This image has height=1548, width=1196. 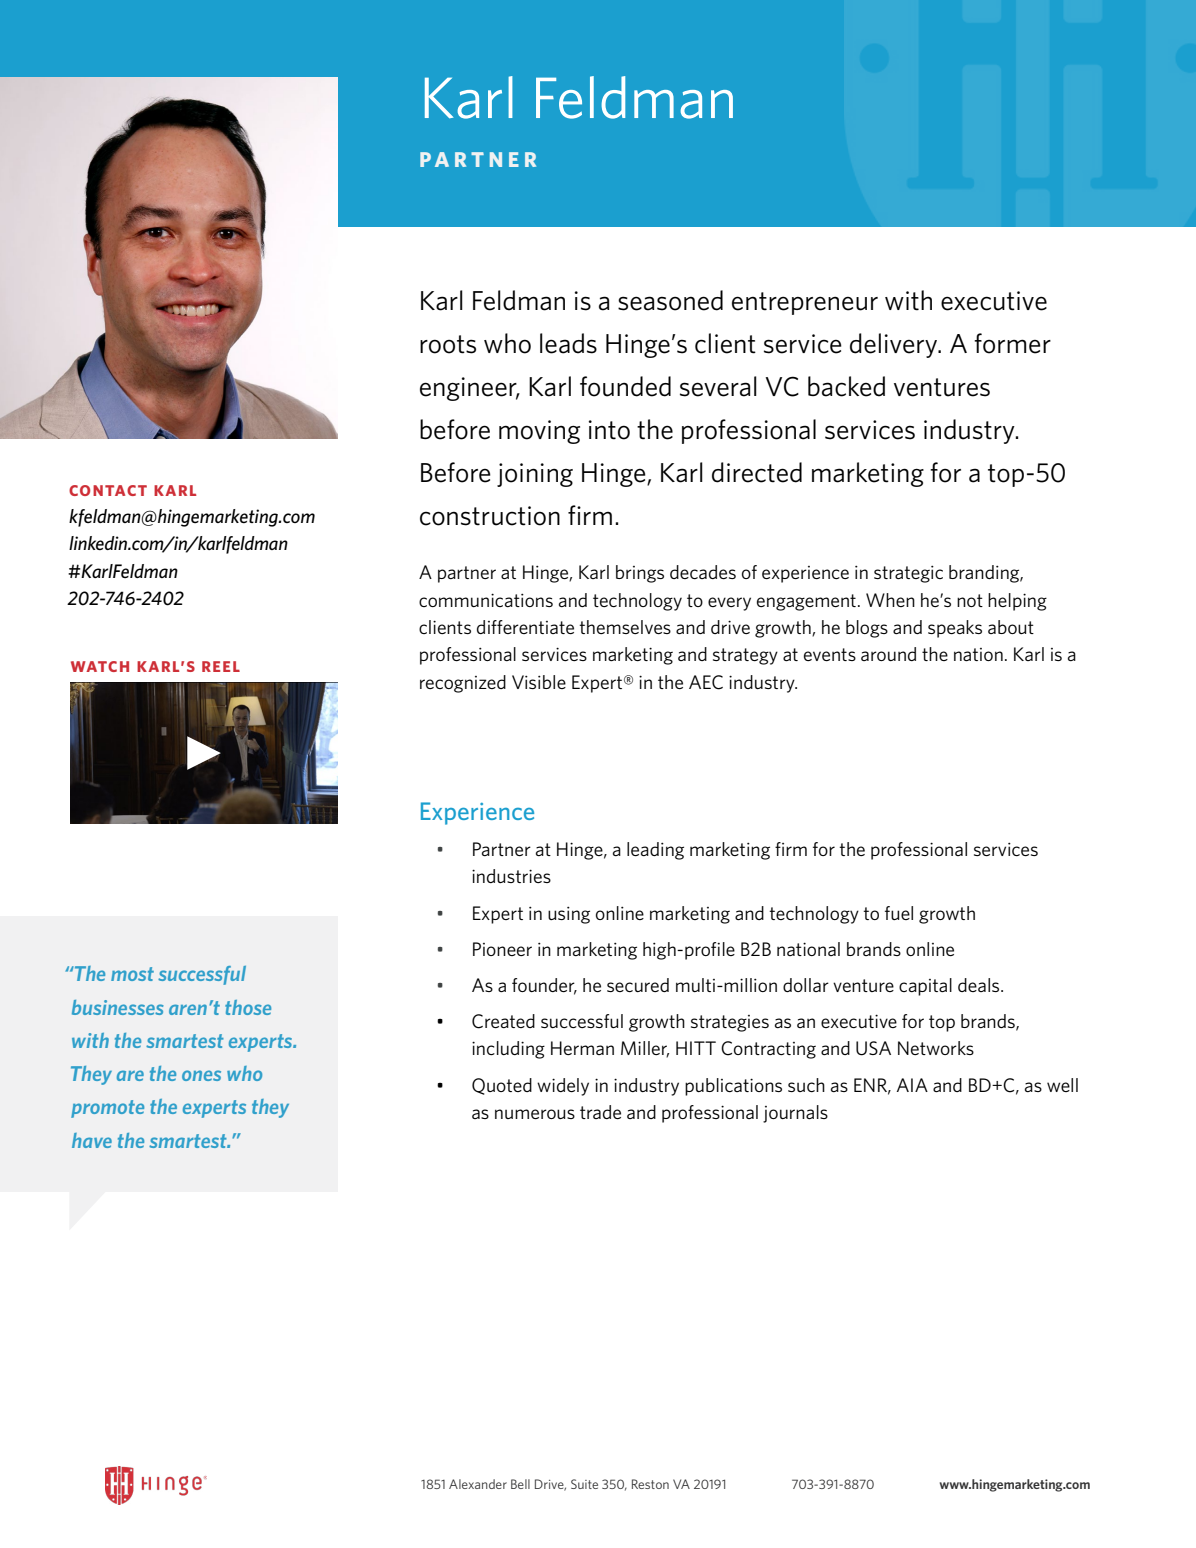 I want to click on using, so click(x=569, y=915).
